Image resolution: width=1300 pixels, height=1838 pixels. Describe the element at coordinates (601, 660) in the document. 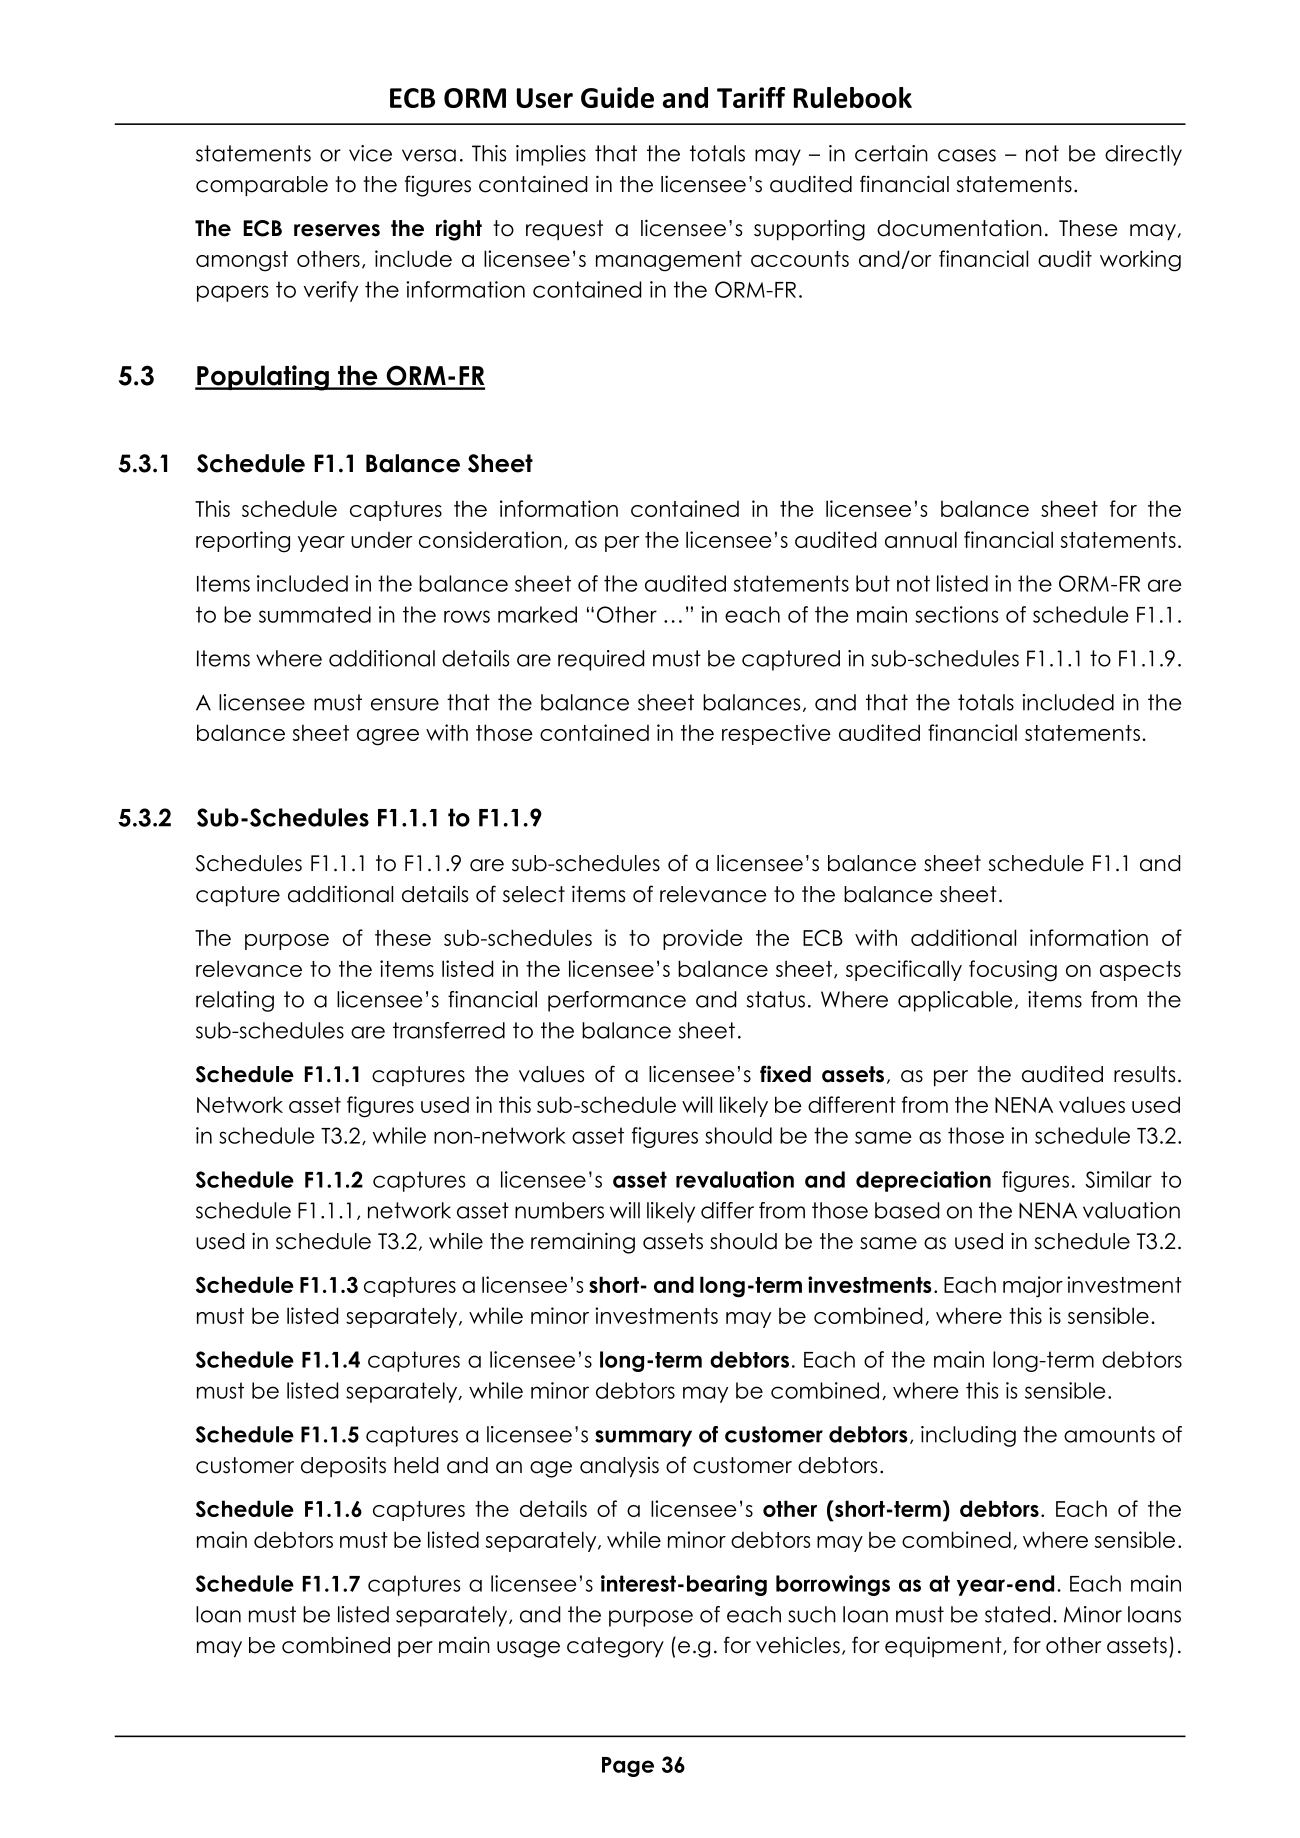

I see `required` at that location.
